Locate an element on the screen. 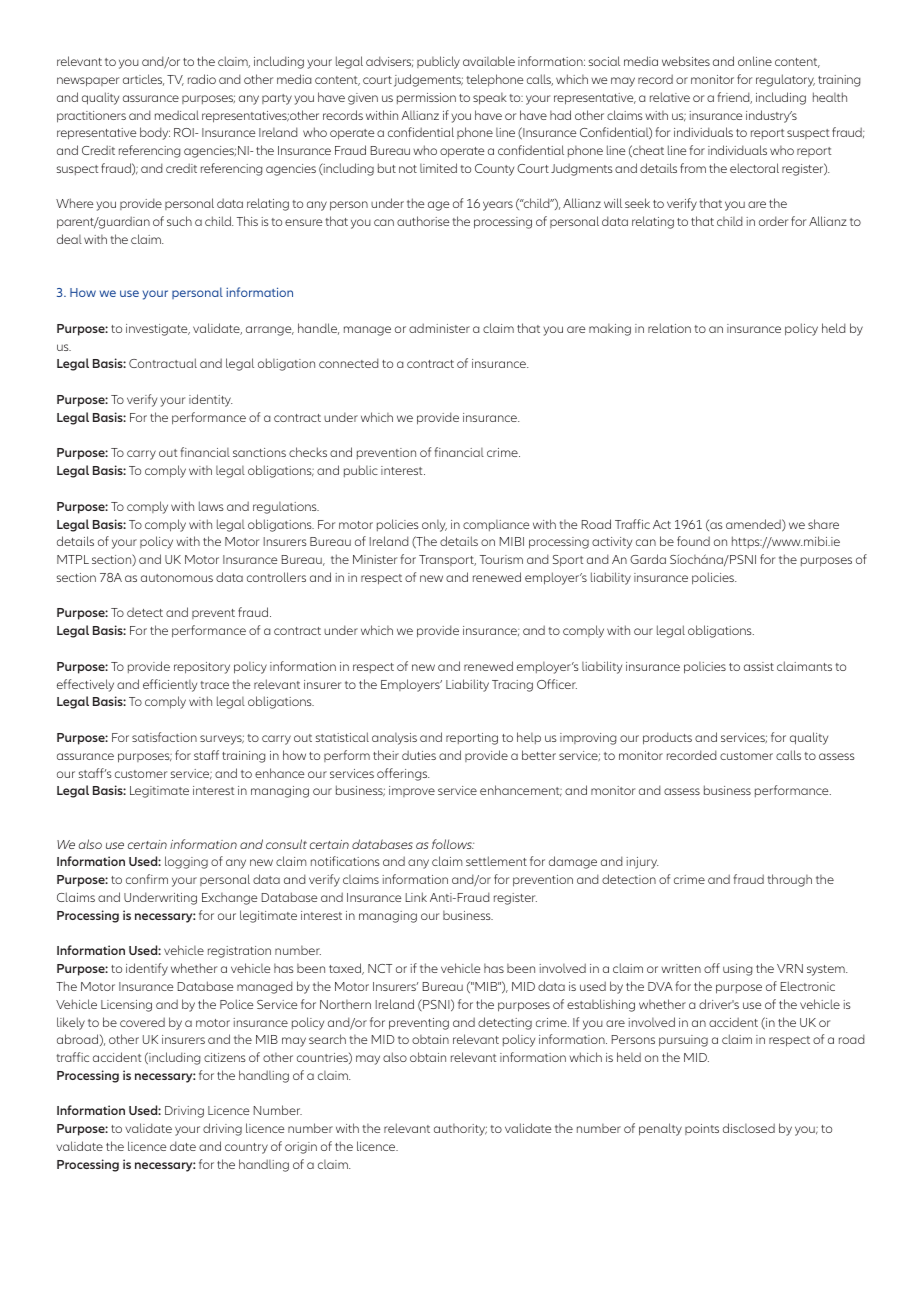 The width and height of the screenshot is (924, 1296). Tourism is located at coordinates (501, 559).
